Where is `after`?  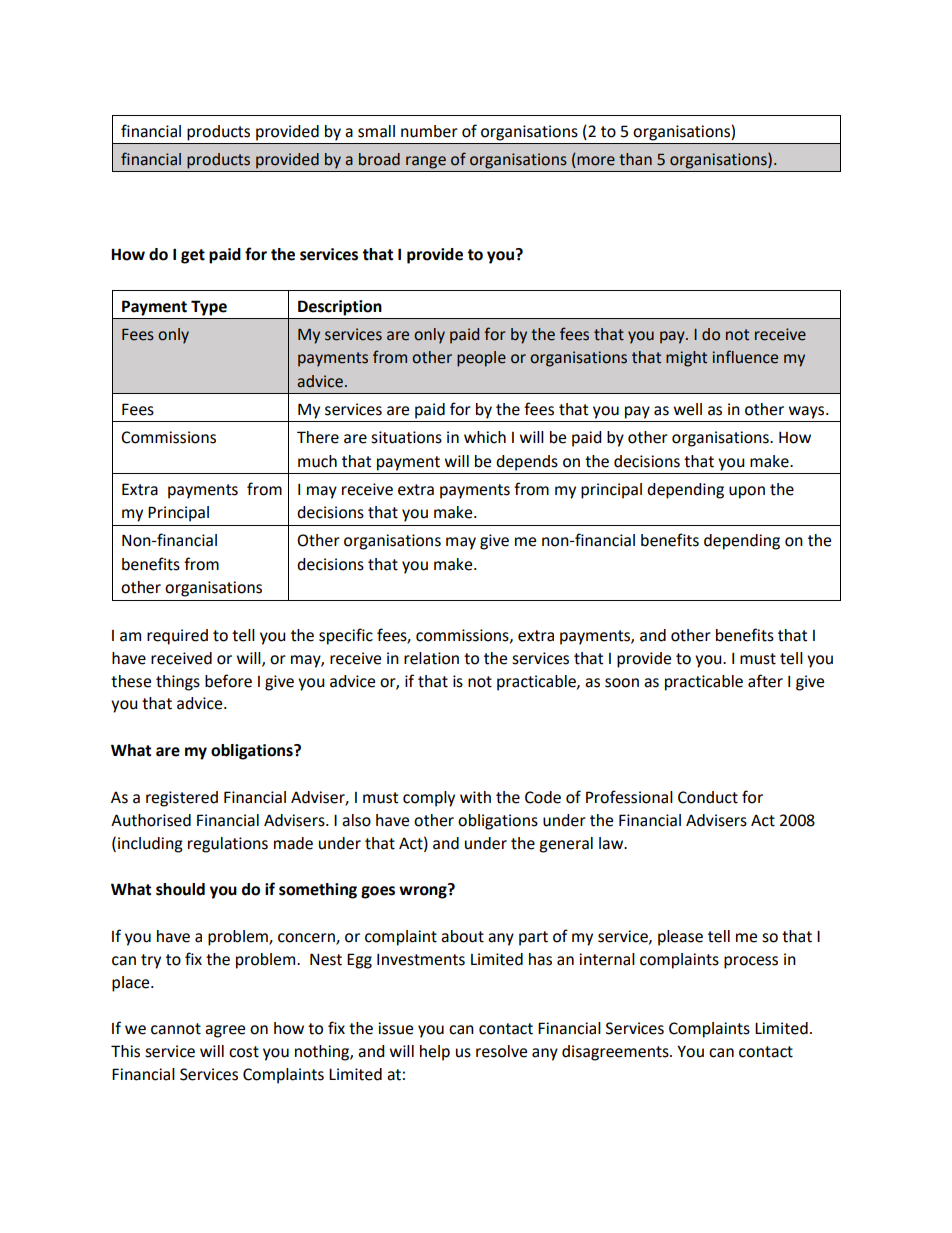 after is located at coordinates (765, 681).
